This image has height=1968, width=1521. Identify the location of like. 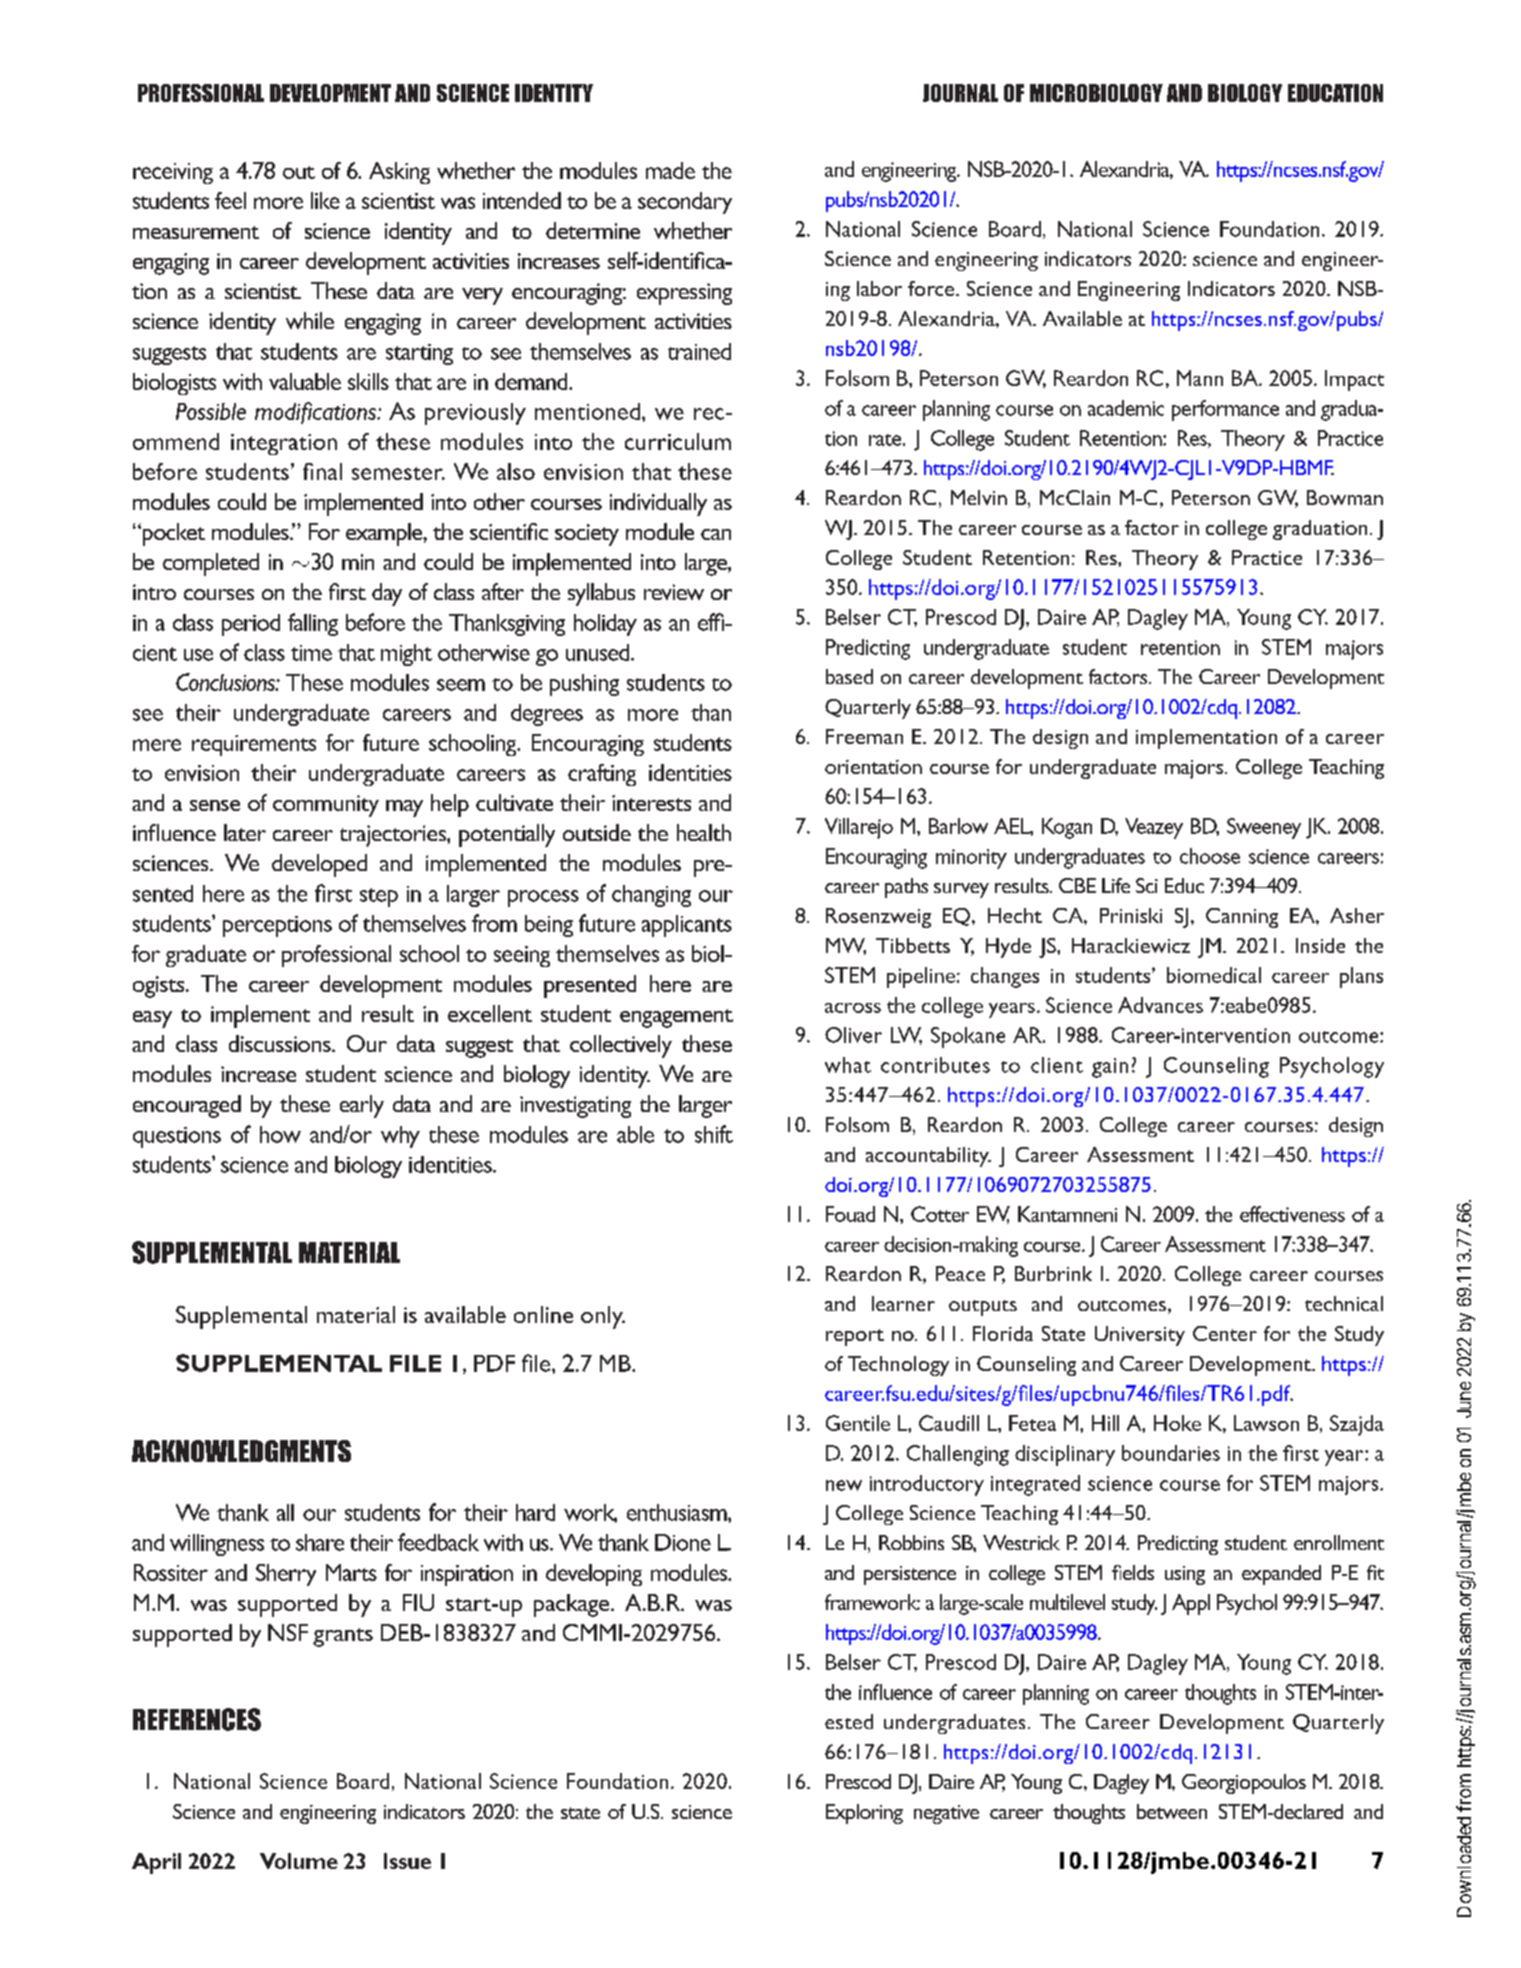
(325, 200).
